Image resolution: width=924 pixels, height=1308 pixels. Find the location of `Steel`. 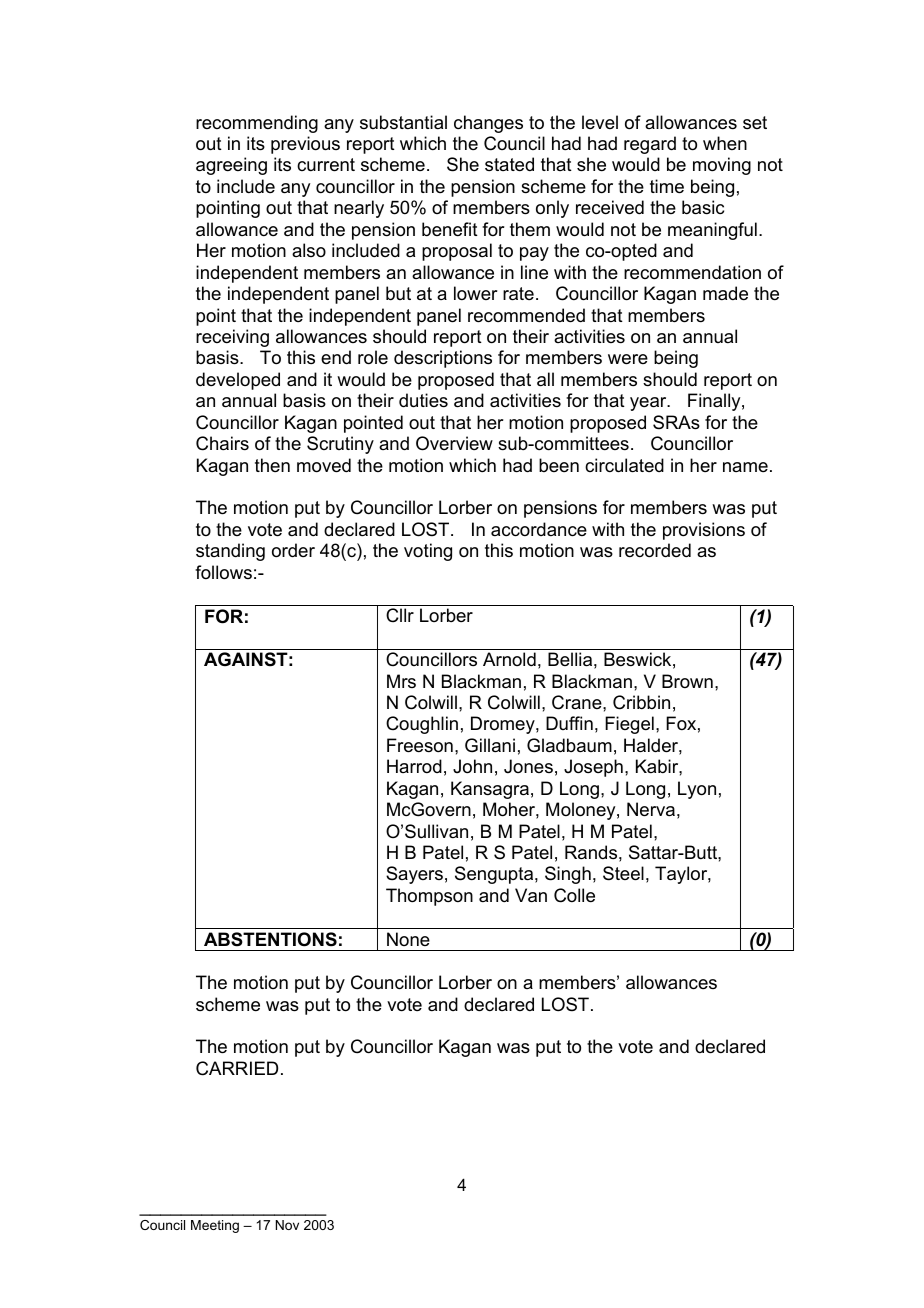

Steel is located at coordinates (623, 873).
